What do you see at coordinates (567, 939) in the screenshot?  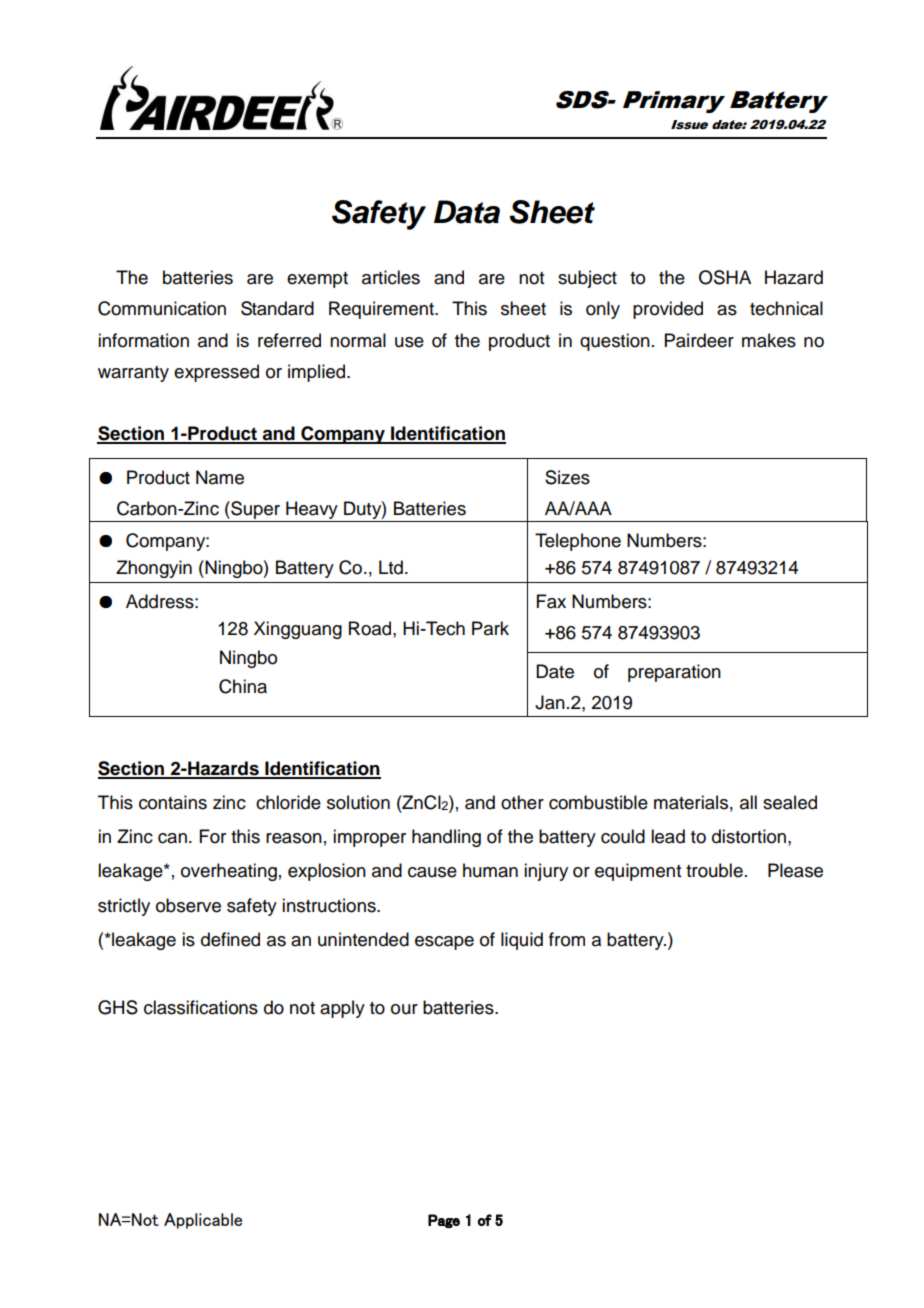 I see `from` at bounding box center [567, 939].
